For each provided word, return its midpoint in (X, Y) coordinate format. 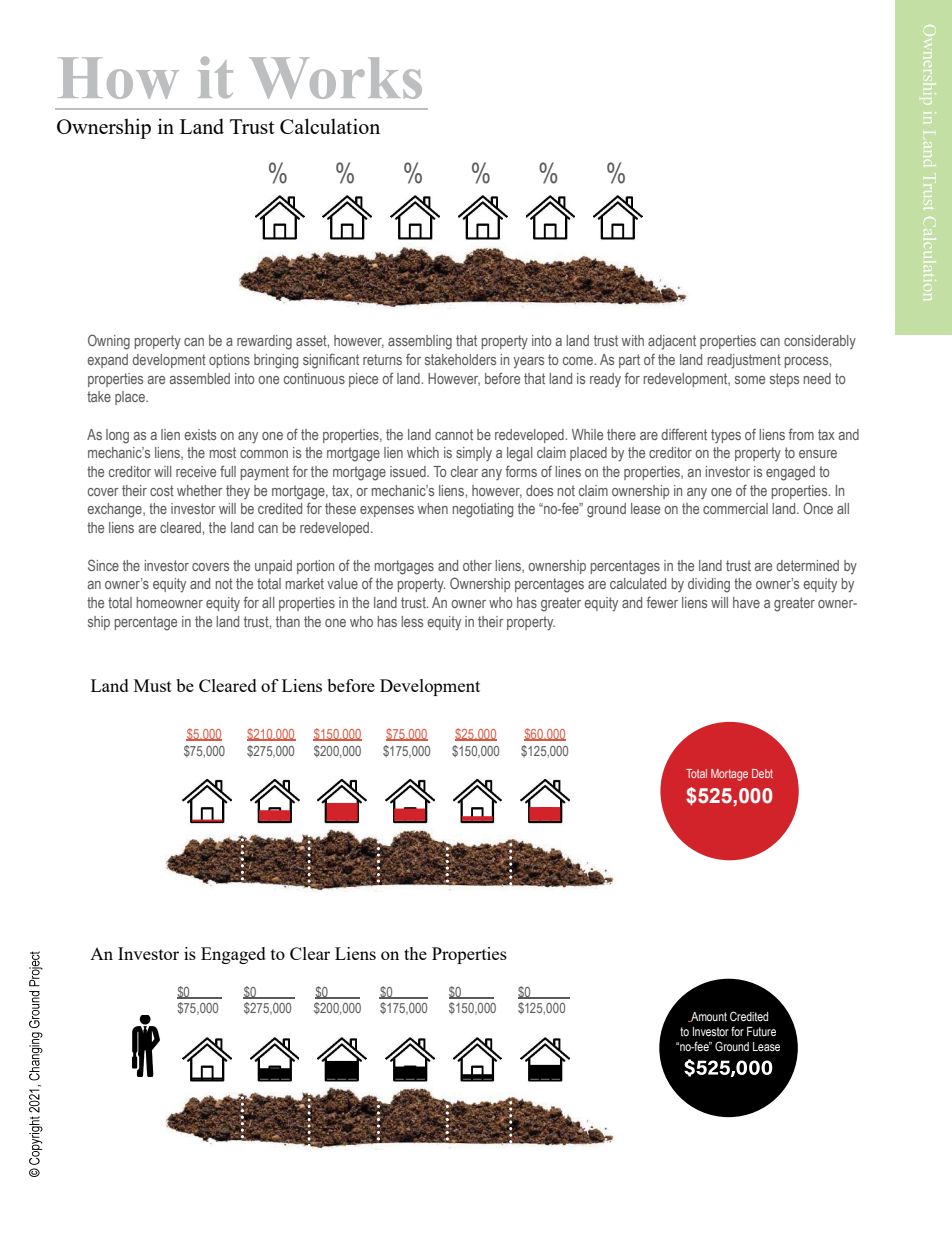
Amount (708, 1017)
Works (335, 78)
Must (153, 685)
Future (761, 1031)
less (412, 621)
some (750, 380)
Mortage (729, 775)
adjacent (672, 342)
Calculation (330, 126)
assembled (200, 378)
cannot (454, 434)
